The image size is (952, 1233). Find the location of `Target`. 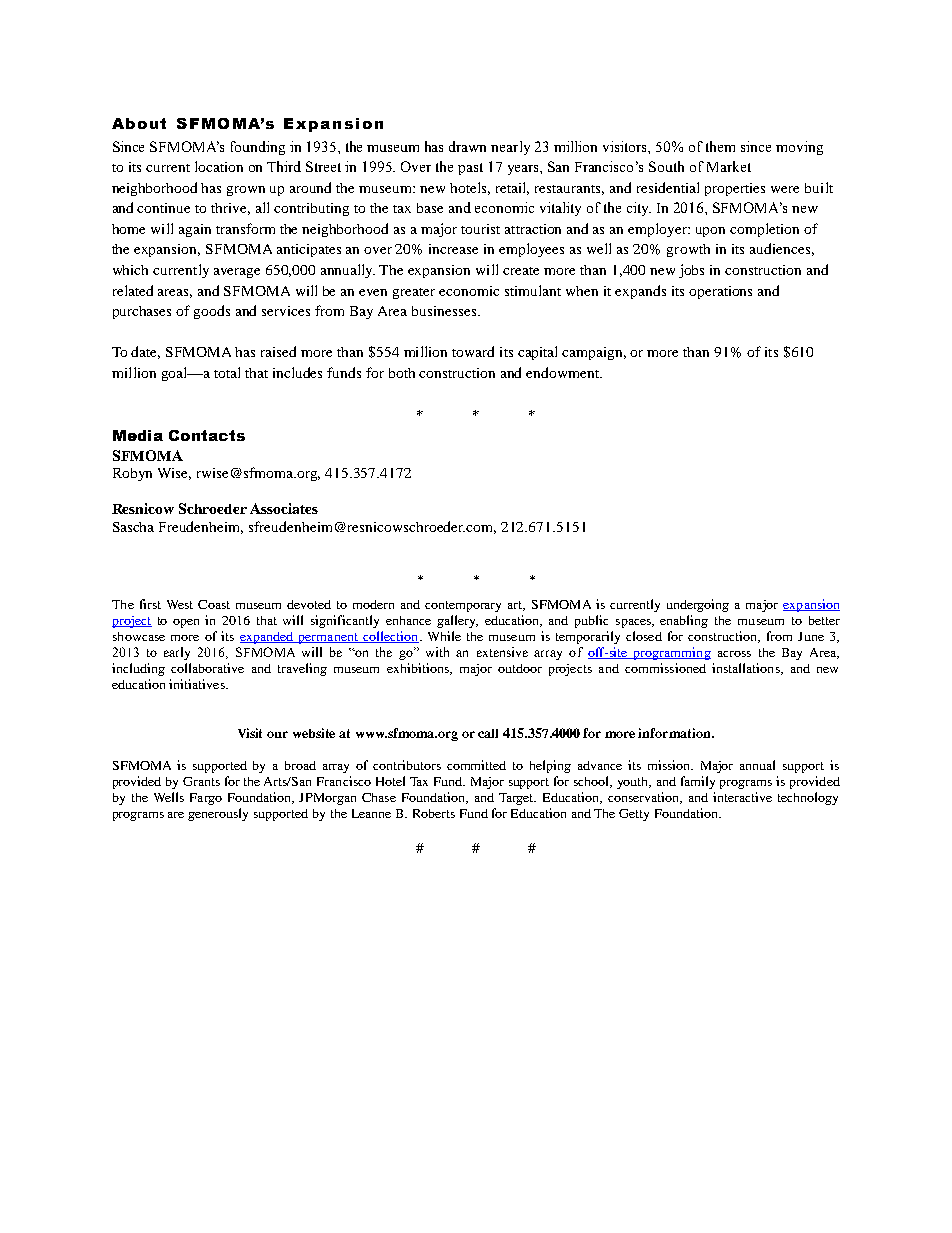

Target is located at coordinates (517, 799).
